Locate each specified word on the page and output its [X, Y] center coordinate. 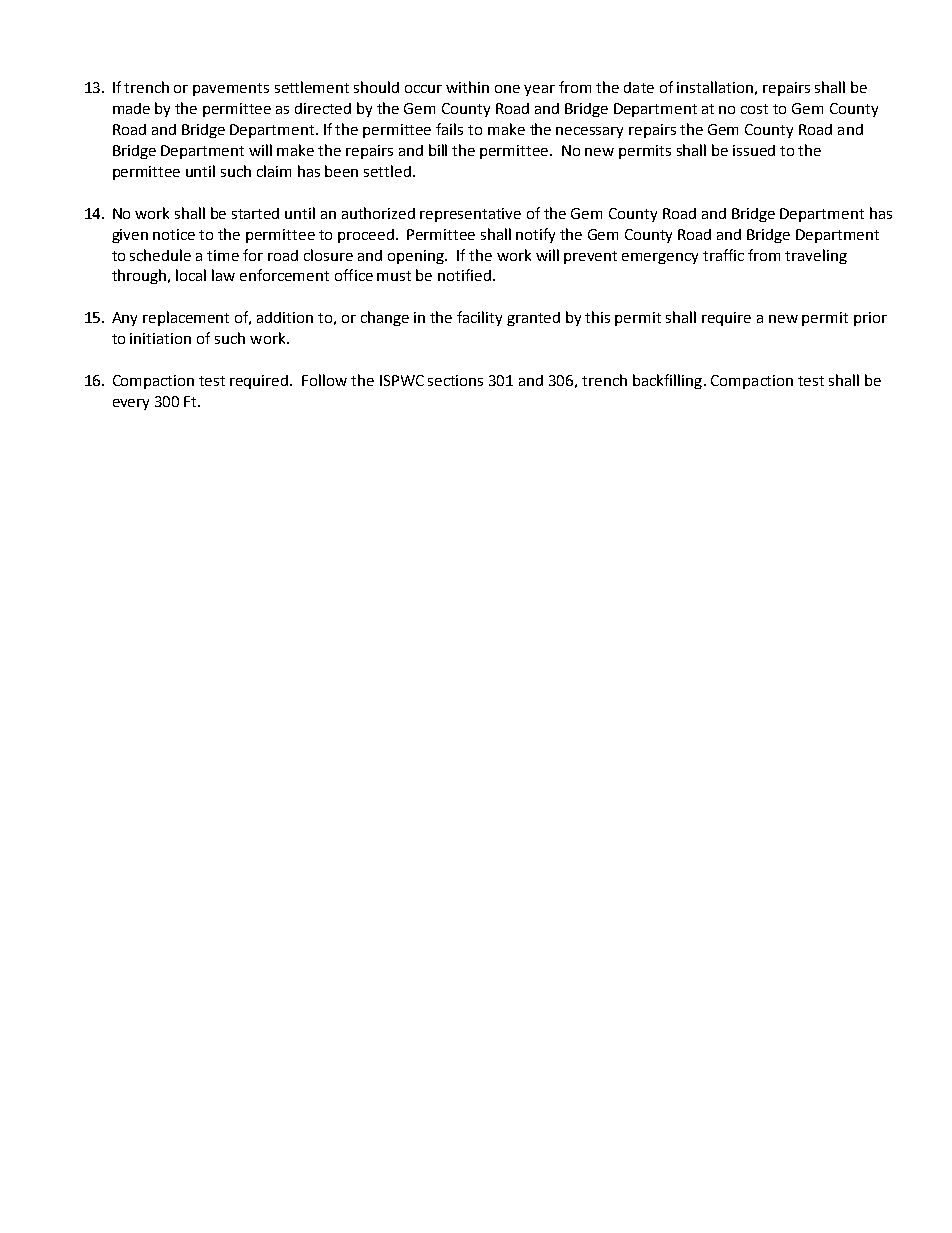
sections [455, 380]
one [507, 89]
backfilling [667, 381]
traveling [816, 256]
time [223, 255]
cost [754, 109]
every [131, 404]
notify [535, 235]
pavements [231, 89]
